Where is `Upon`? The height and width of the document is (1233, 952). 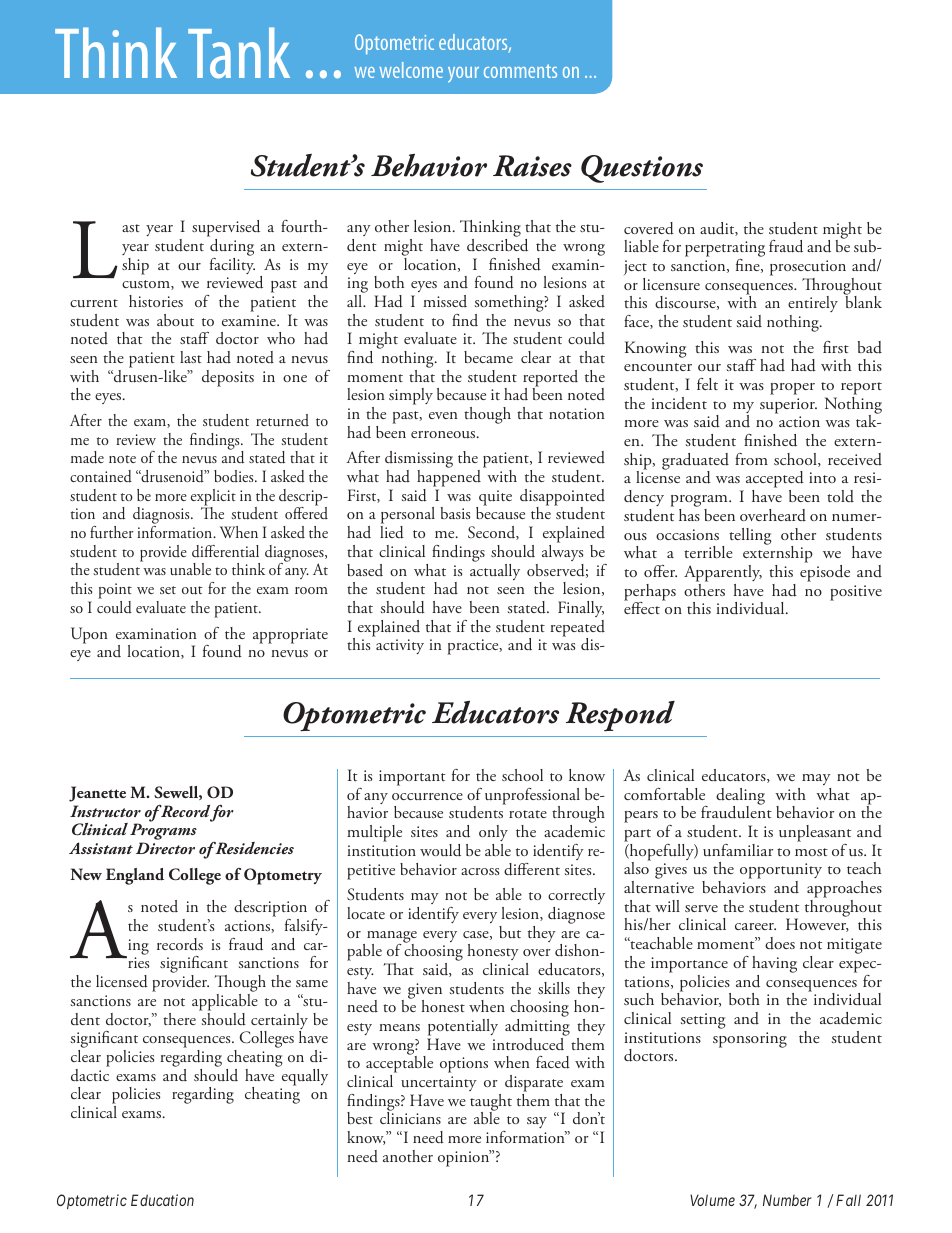
Upon is located at coordinates (89, 635).
